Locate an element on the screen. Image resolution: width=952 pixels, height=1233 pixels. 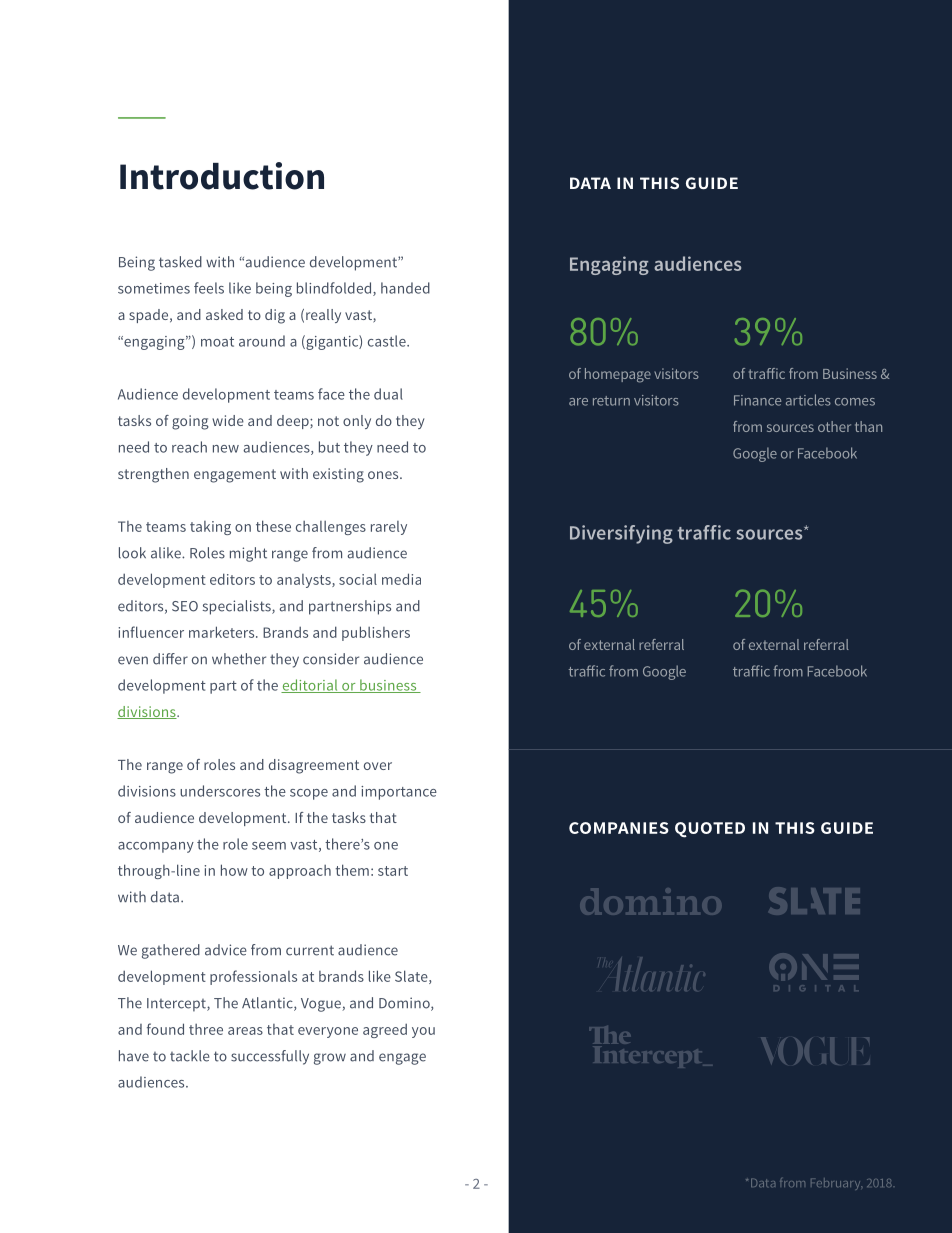
advice is located at coordinates (226, 950).
